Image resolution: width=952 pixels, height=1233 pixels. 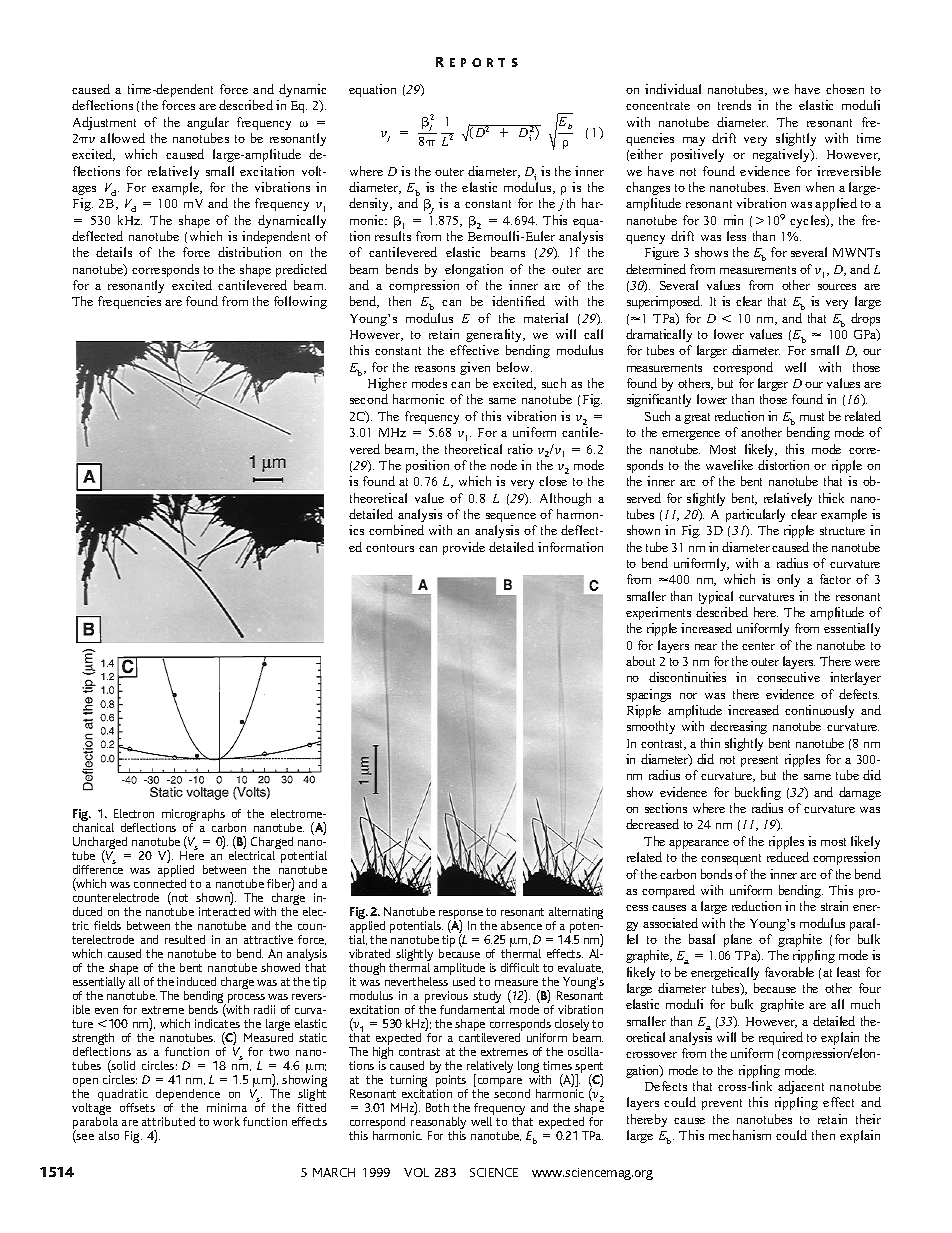 I want to click on connected, so click(x=160, y=883).
